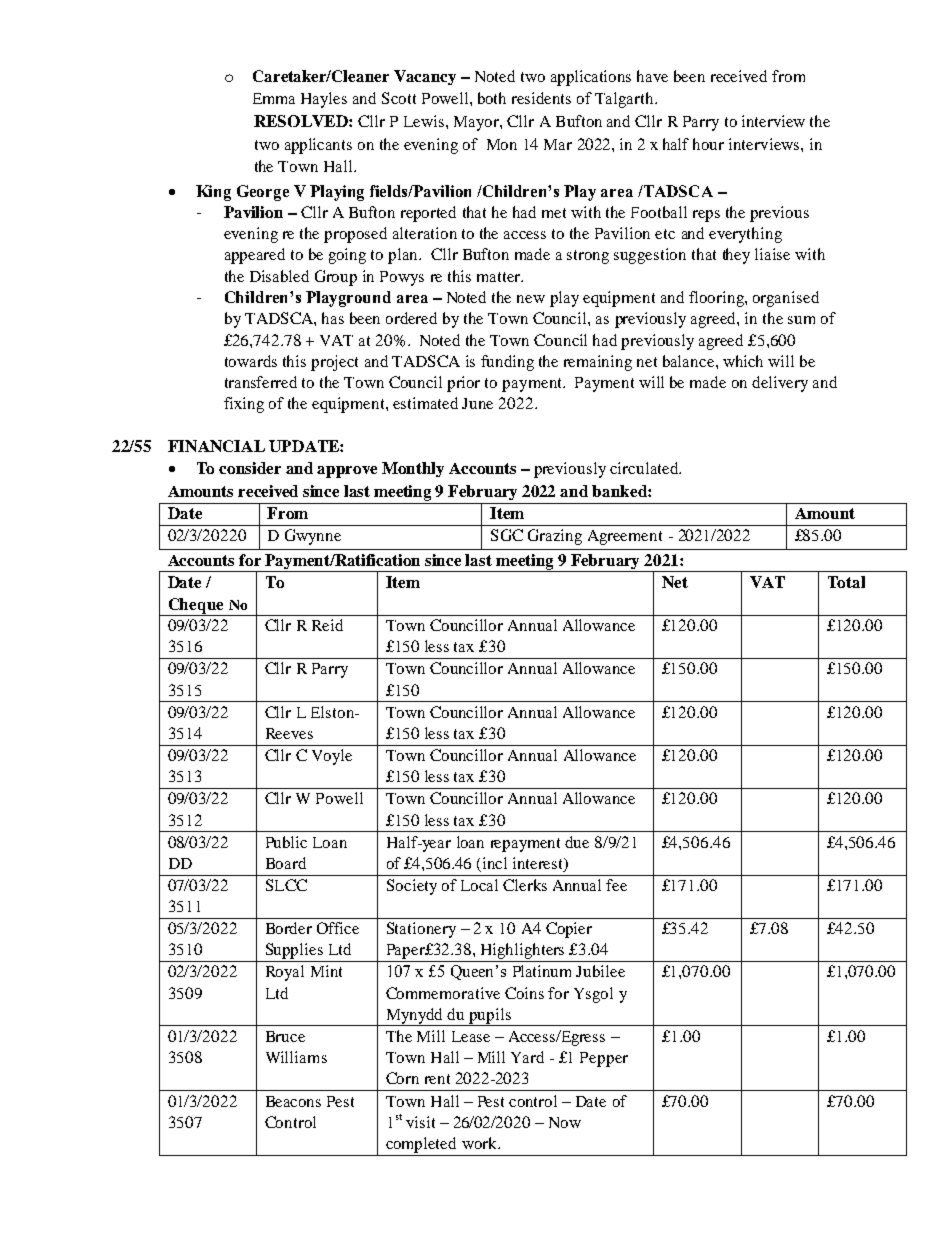 The width and height of the screenshot is (952, 1233). I want to click on consider, so click(250, 468).
